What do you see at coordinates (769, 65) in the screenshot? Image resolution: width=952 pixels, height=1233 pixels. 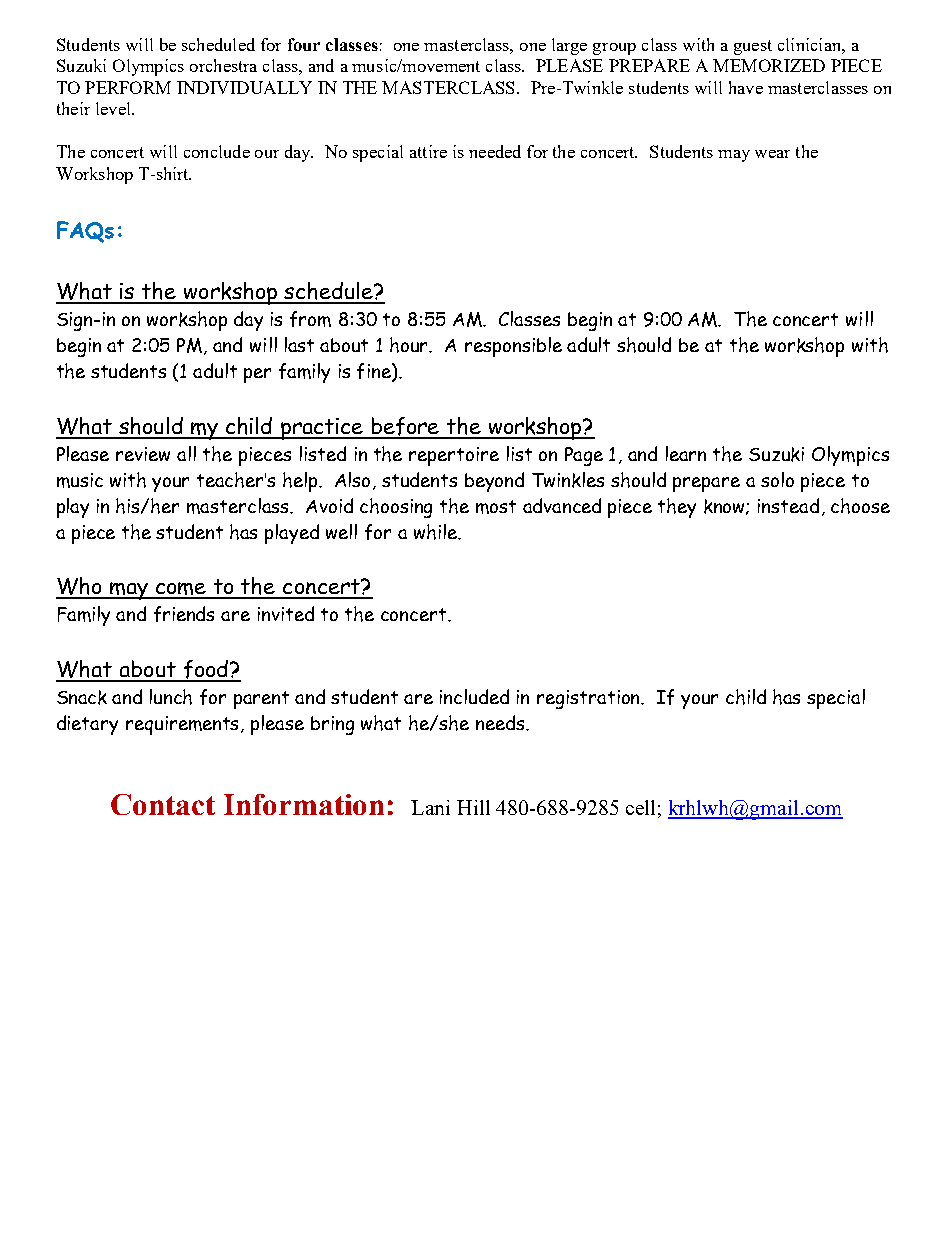 I see `MEMORIZED` at bounding box center [769, 65].
